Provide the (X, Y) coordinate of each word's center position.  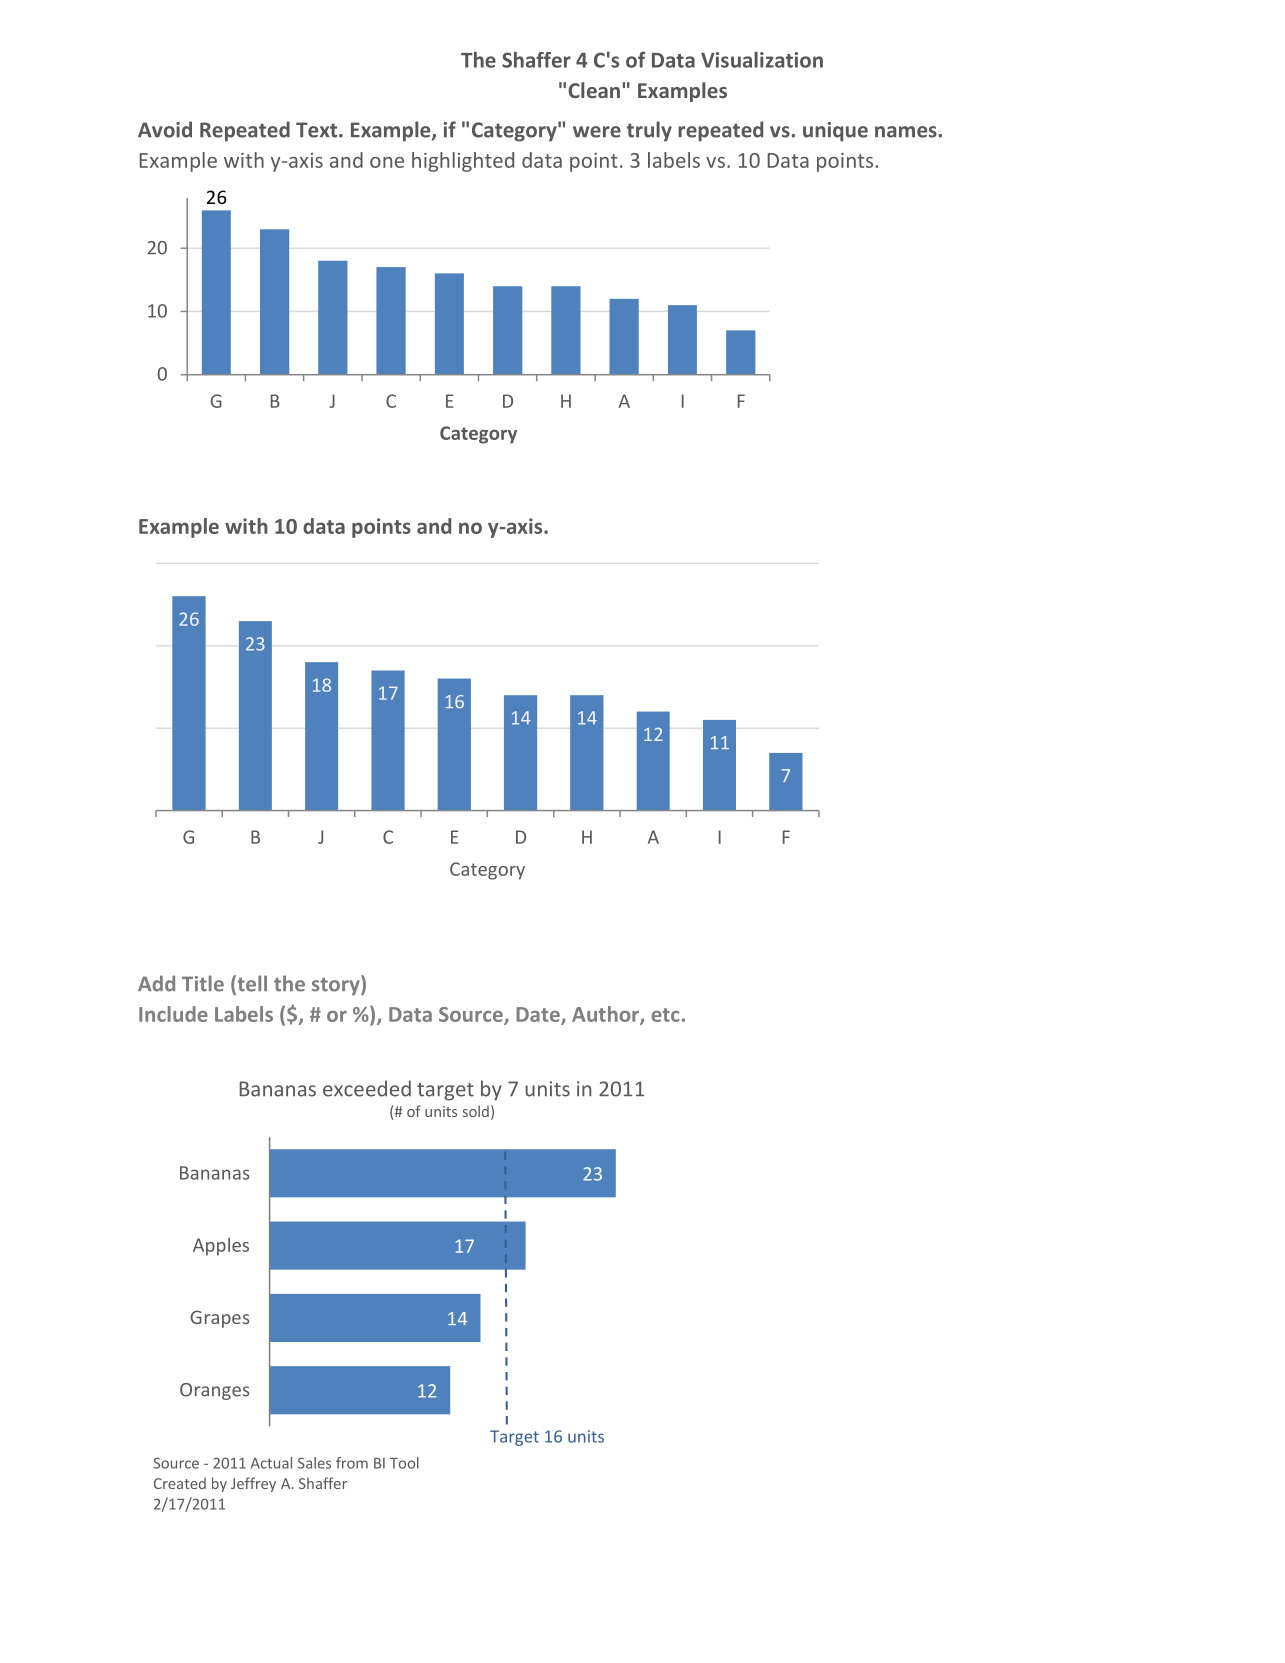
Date (539, 1015)
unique (835, 132)
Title (203, 983)
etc (665, 1015)
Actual (271, 1463)
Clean (594, 90)
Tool (404, 1463)
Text (318, 130)
